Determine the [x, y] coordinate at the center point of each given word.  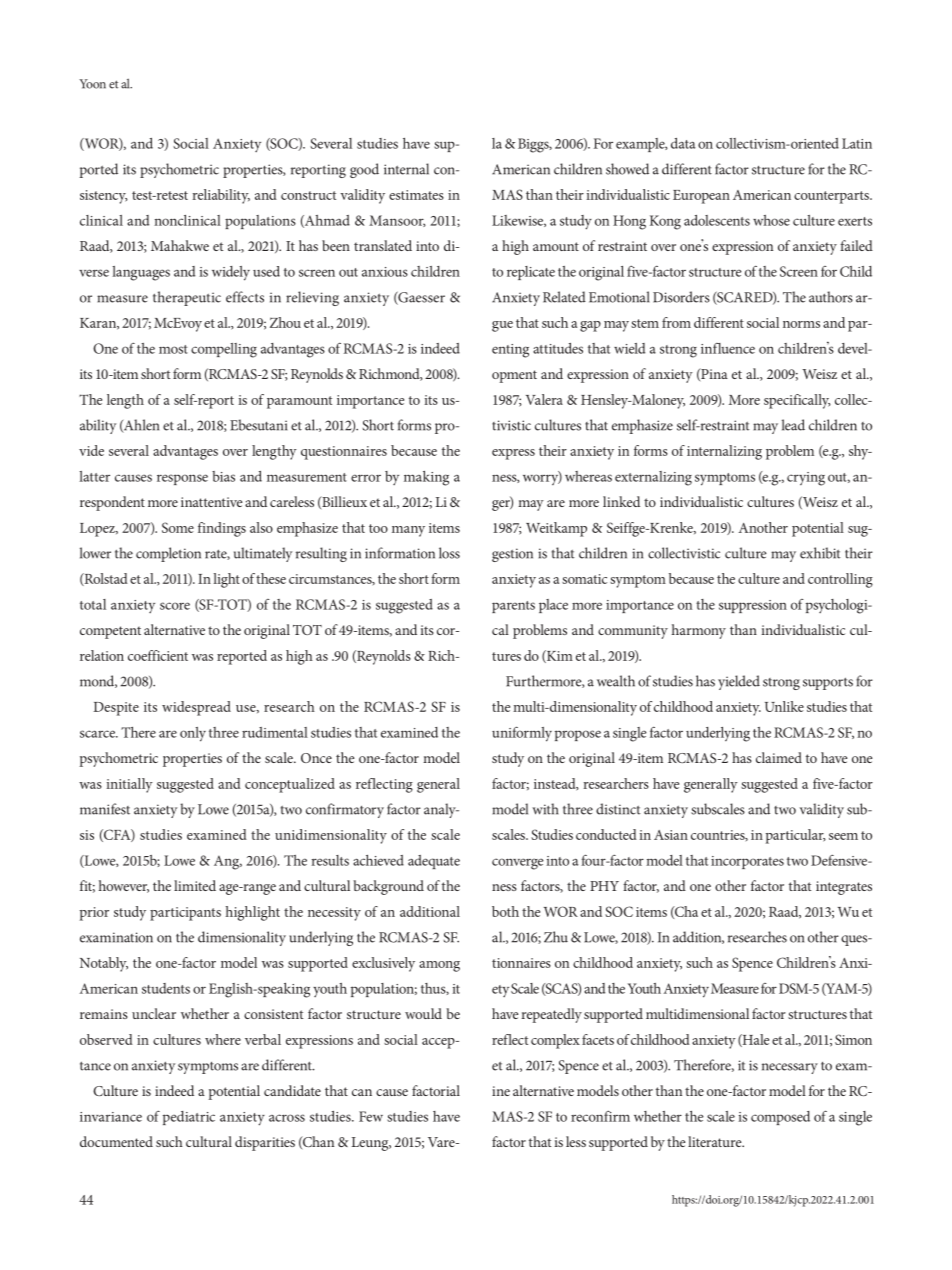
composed [780, 1118]
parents [513, 607]
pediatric [189, 1118]
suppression [753, 606]
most [173, 349]
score [175, 606]
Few [371, 1116]
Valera [544, 399]
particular [796, 836]
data [683, 143]
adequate [434, 862]
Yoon [92, 84]
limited [195, 885]
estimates [416, 195]
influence [728, 348]
